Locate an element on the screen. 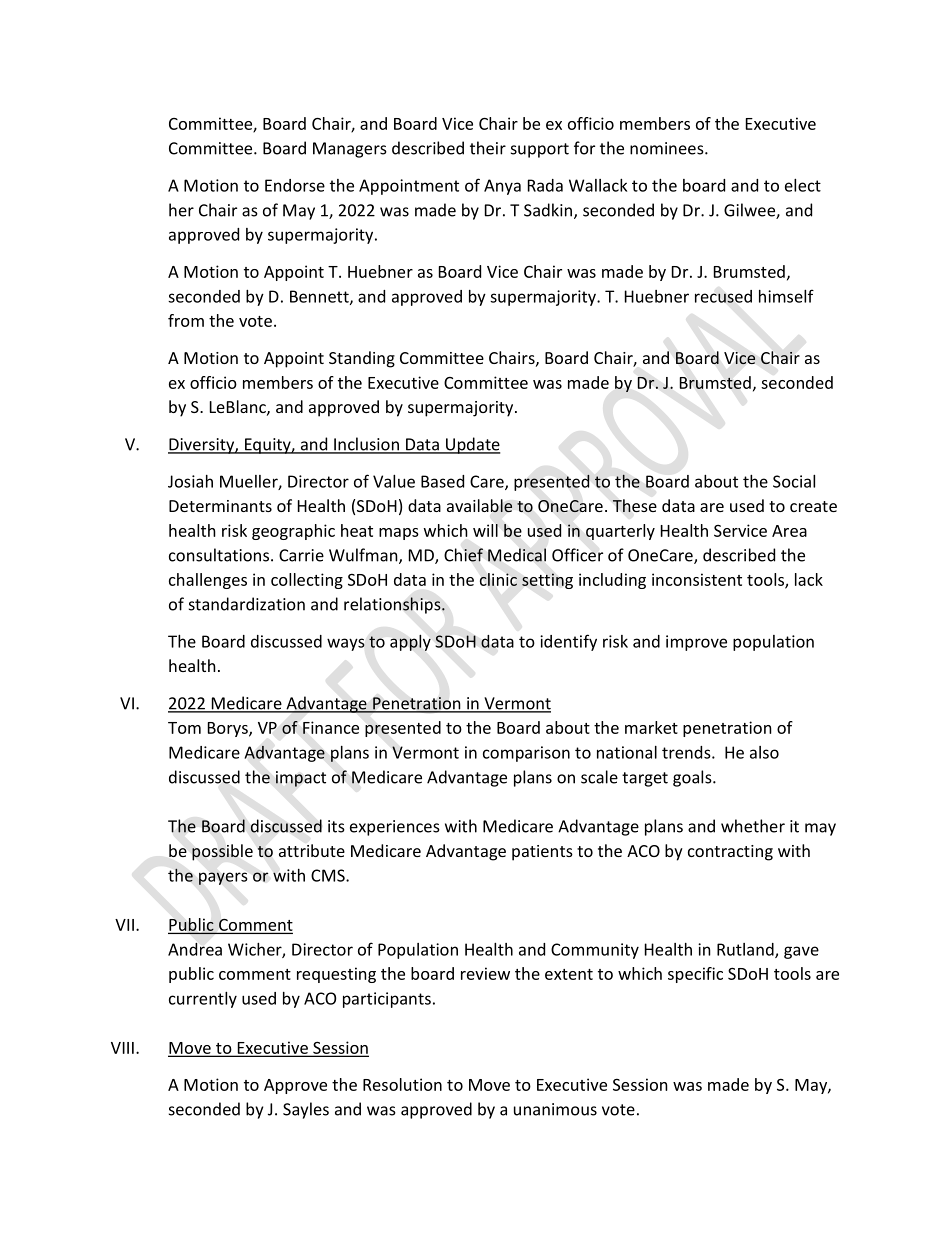 This screenshot has height=1233, width=952. Anya is located at coordinates (502, 187).
